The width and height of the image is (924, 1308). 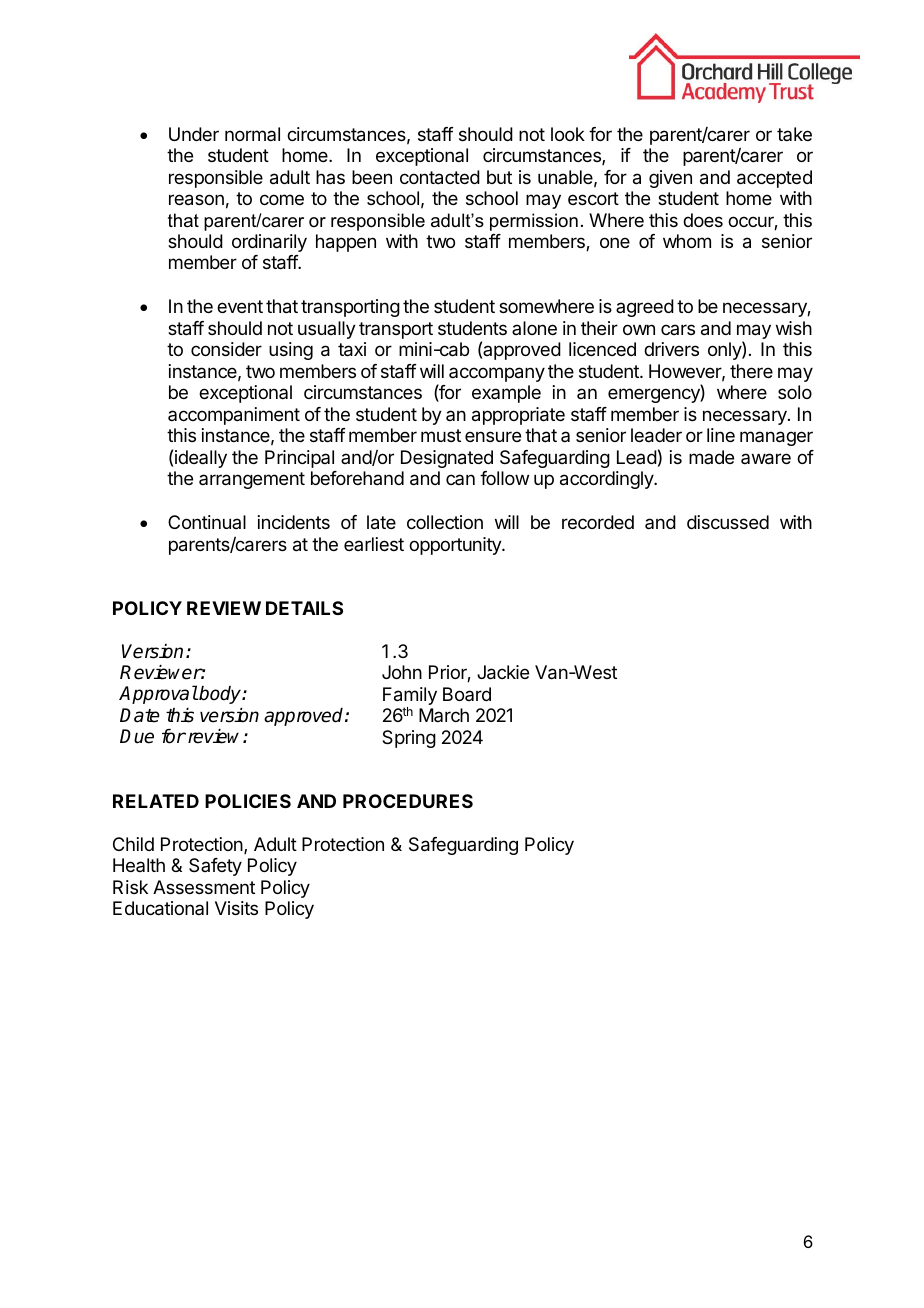 What do you see at coordinates (678, 329) in the image?
I see `cars` at bounding box center [678, 329].
